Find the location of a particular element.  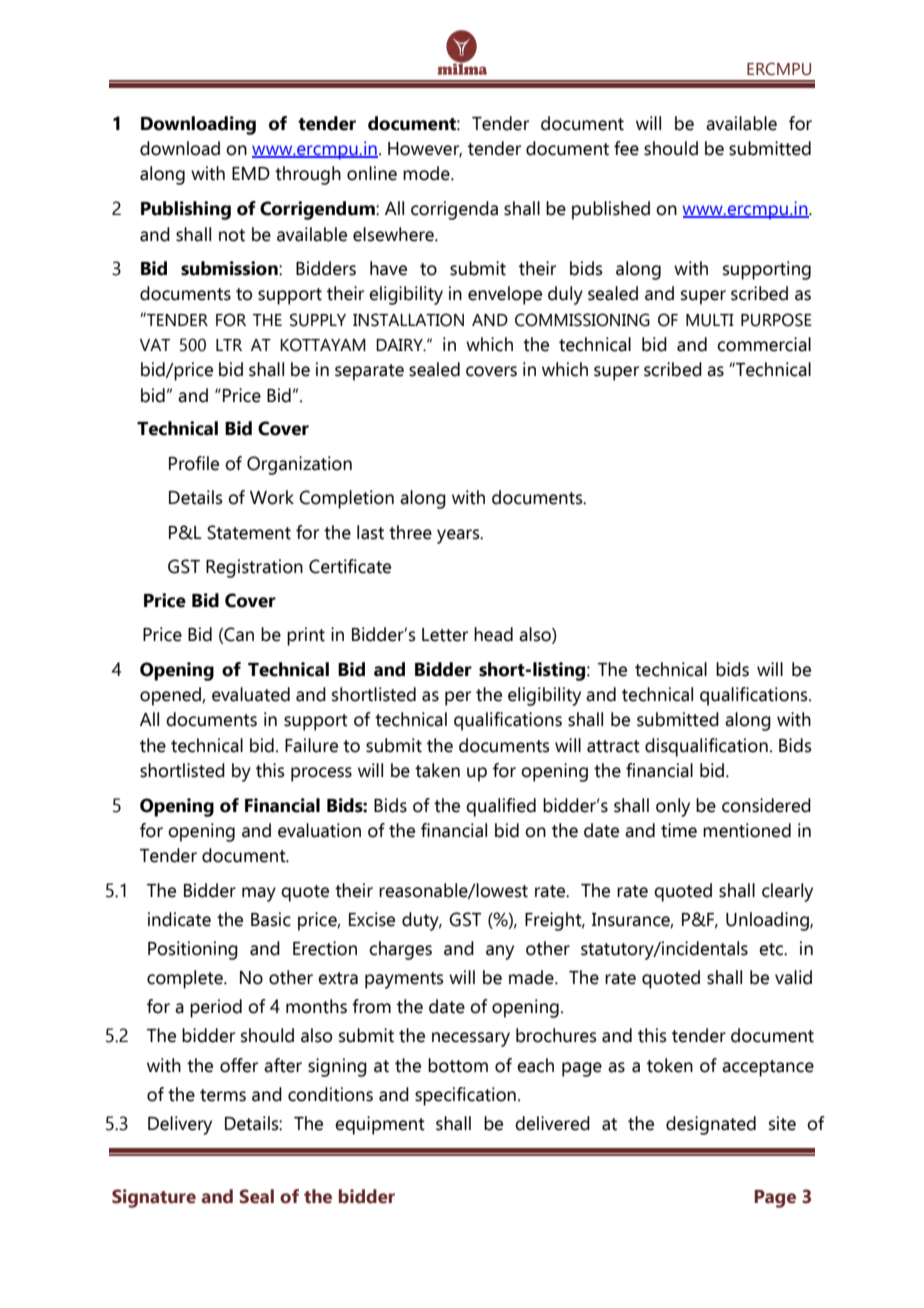

head is located at coordinates (493, 634).
